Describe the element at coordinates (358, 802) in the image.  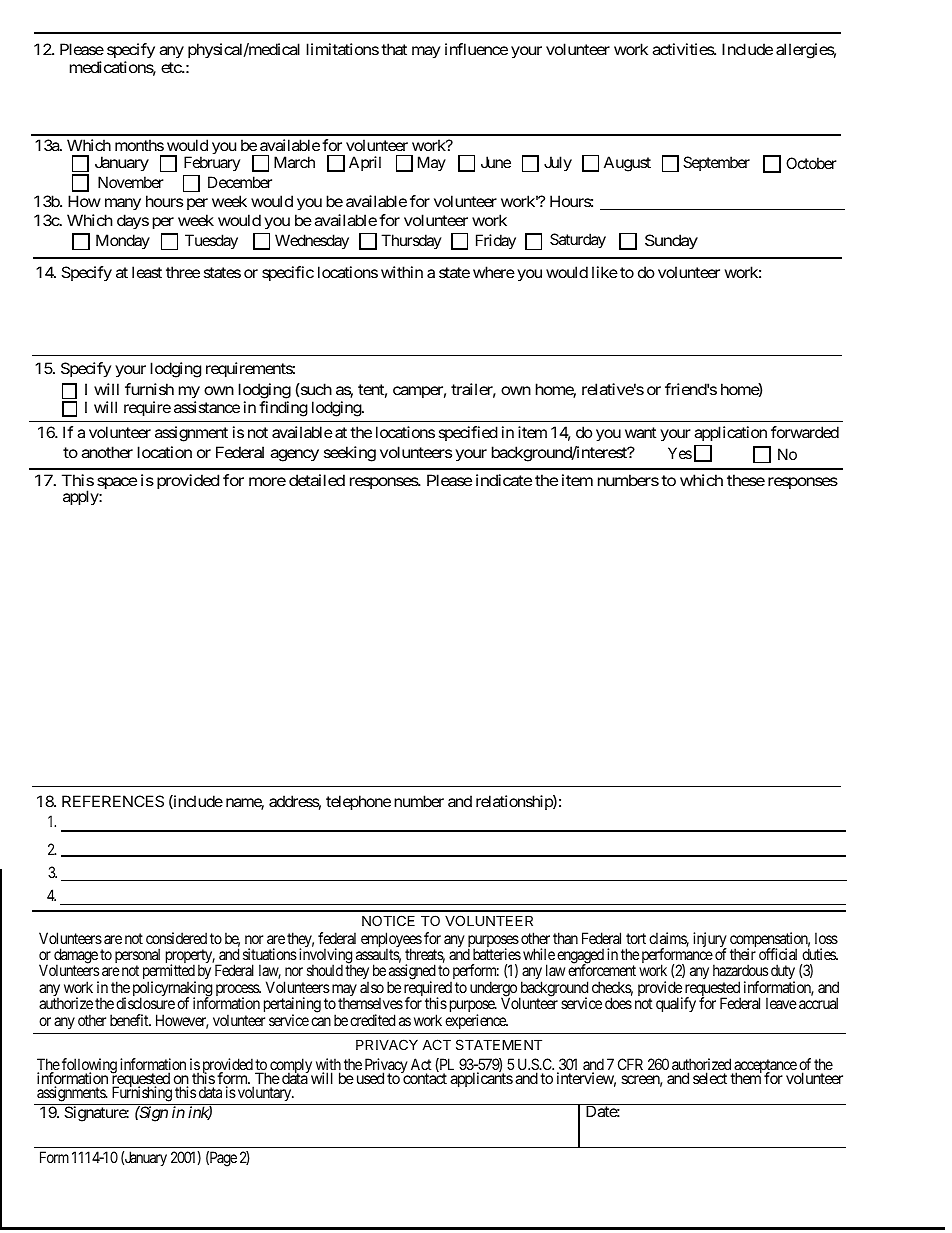
I see `telephone` at that location.
